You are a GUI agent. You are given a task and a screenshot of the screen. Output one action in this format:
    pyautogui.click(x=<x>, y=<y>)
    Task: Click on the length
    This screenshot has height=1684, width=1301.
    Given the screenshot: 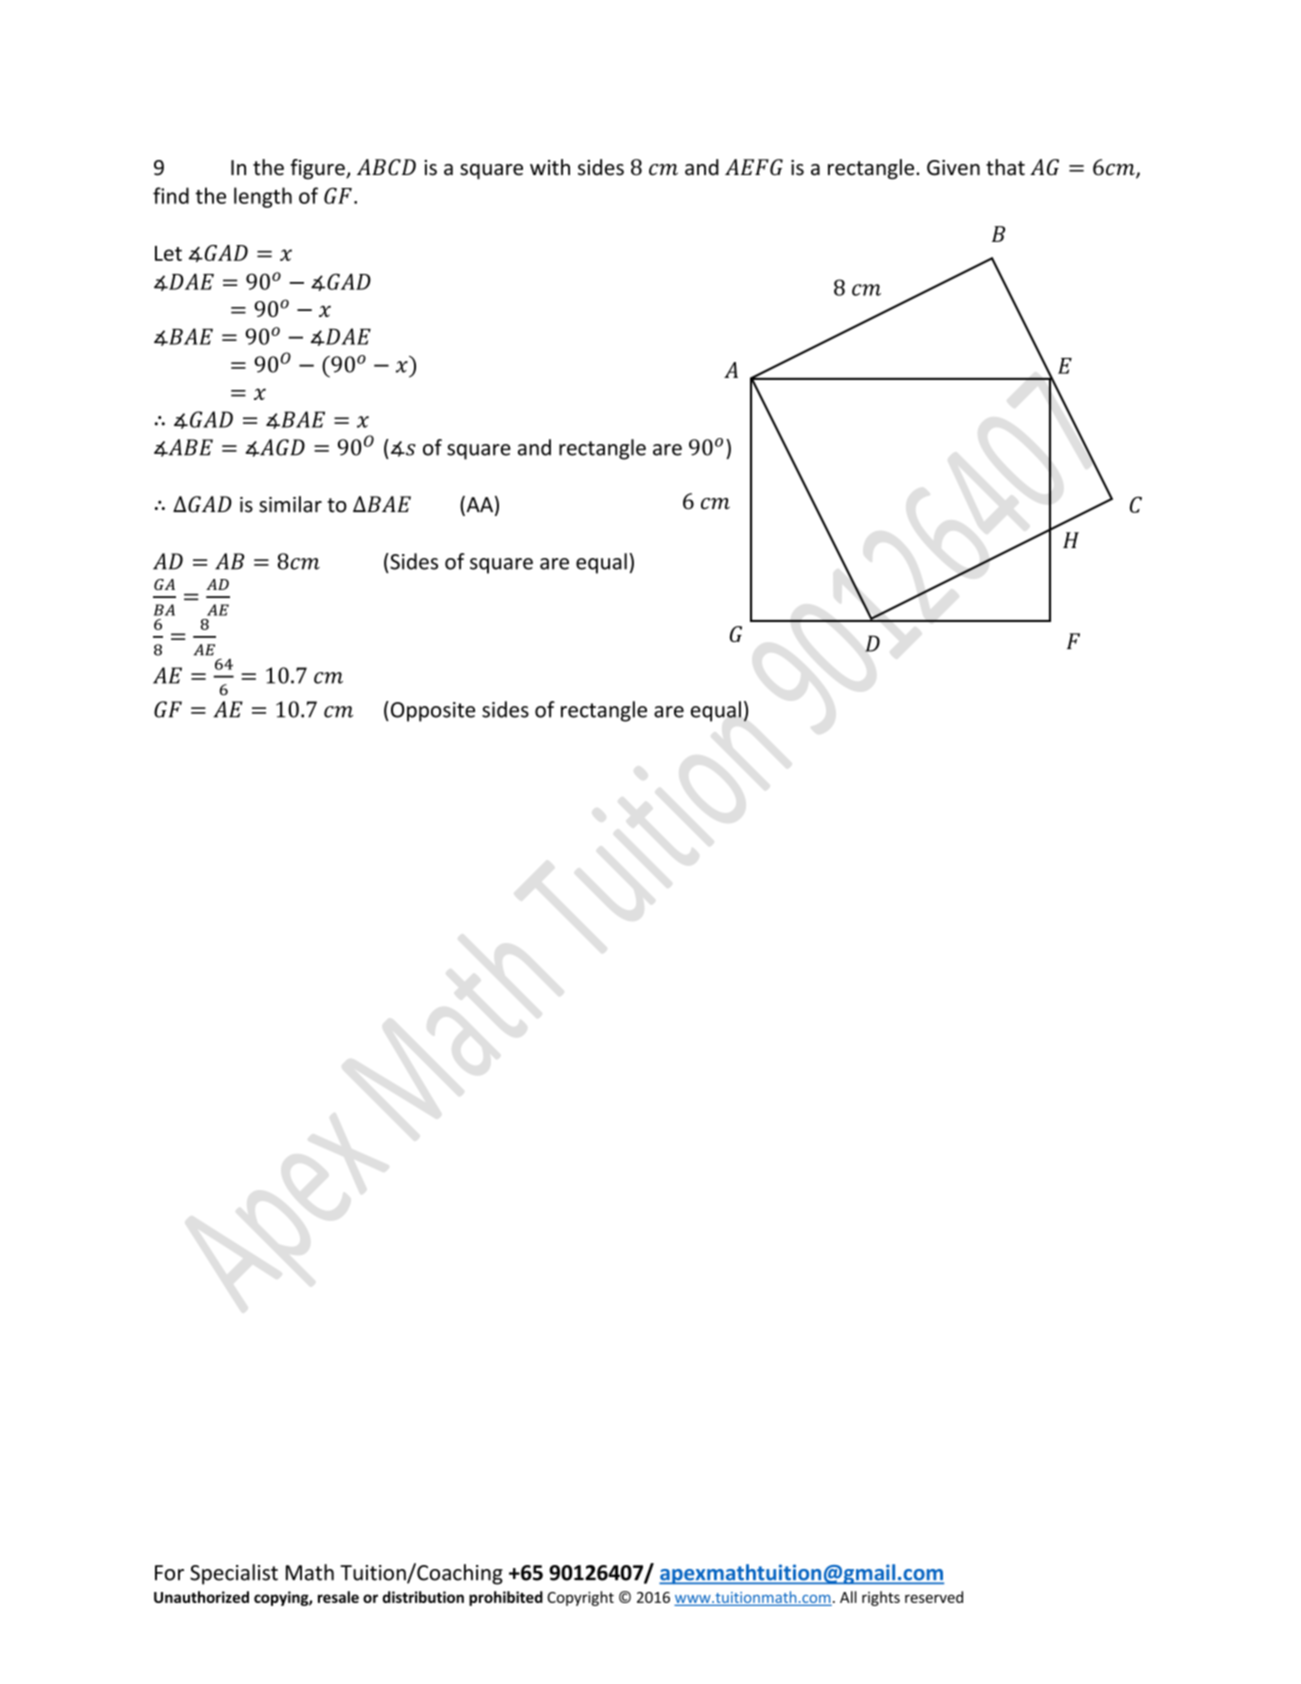 What is the action you would take?
    pyautogui.click(x=263, y=197)
